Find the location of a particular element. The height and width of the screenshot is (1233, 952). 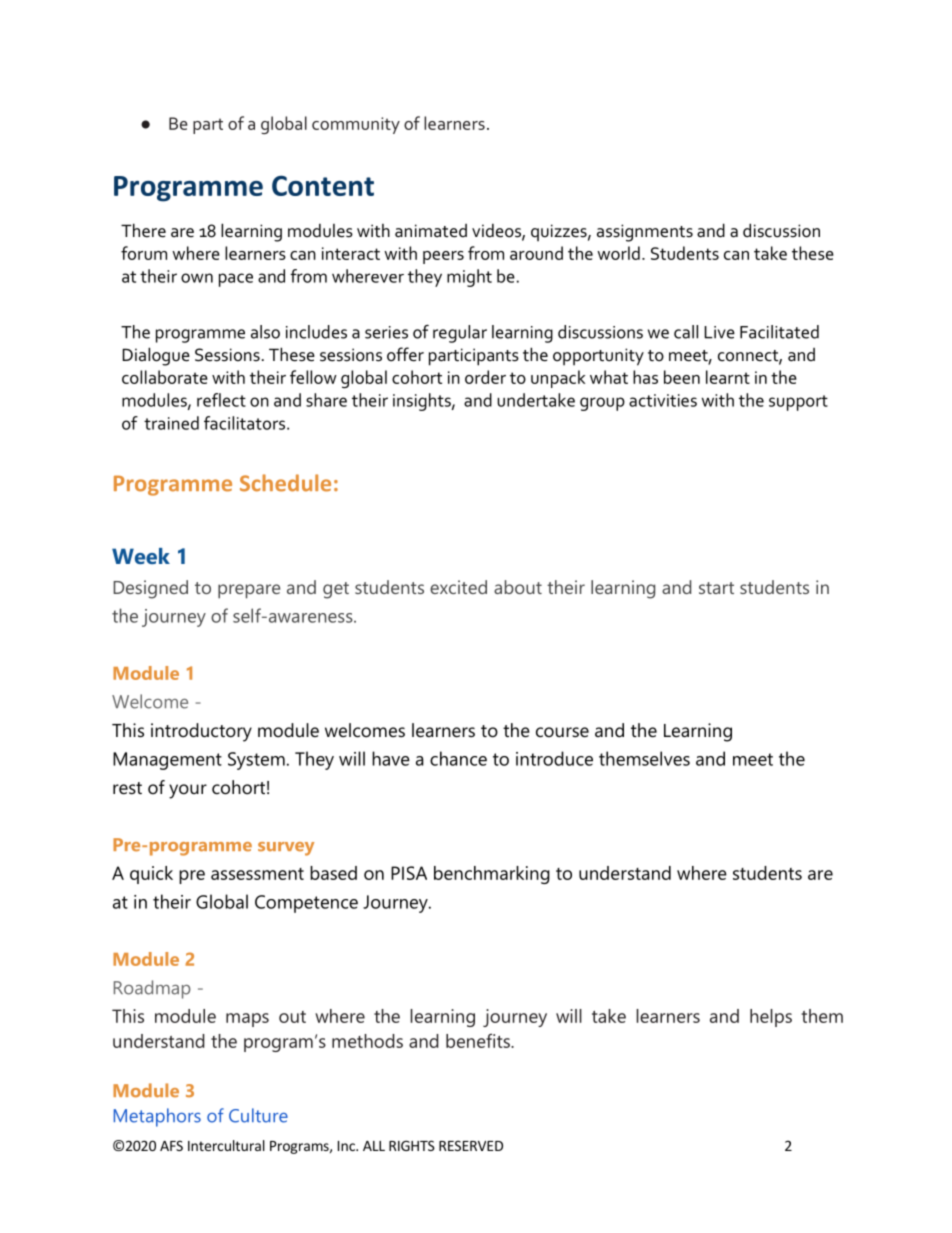

chance is located at coordinates (458, 758).
